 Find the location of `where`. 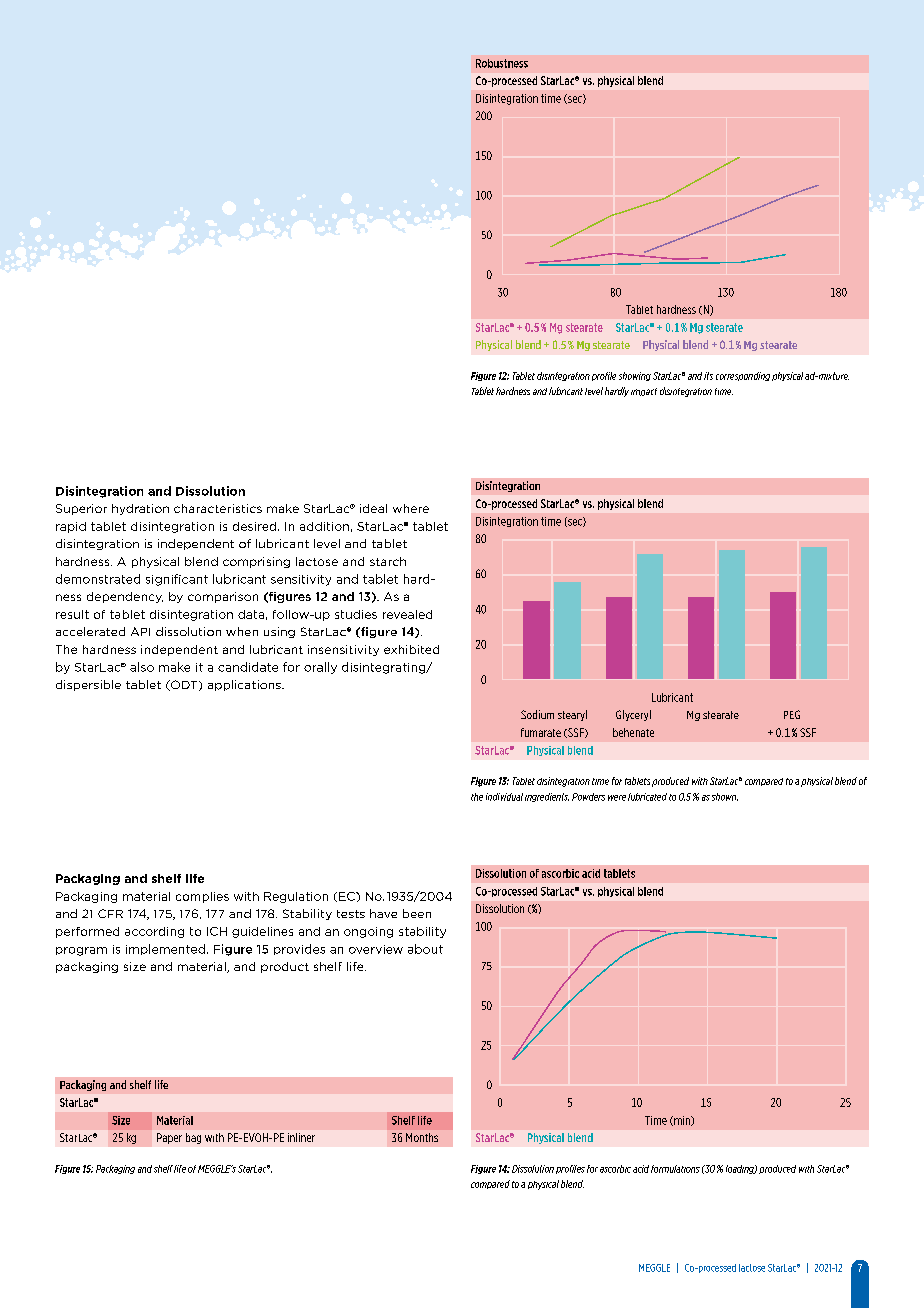

where is located at coordinates (411, 508).
